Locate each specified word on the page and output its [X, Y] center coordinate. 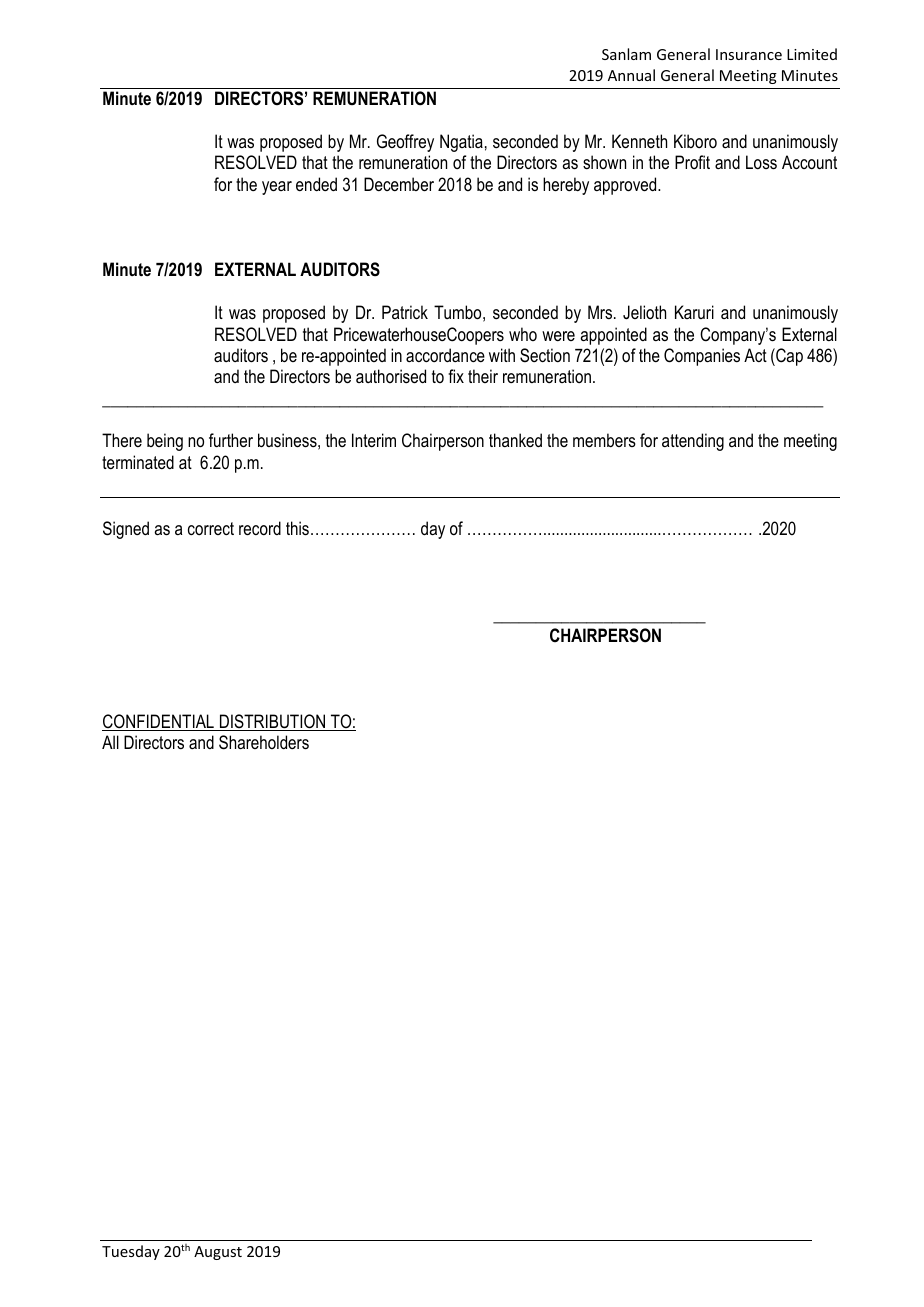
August [218, 1253]
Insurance [749, 54]
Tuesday [131, 1252]
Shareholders [264, 742]
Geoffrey [405, 143]
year [277, 188]
